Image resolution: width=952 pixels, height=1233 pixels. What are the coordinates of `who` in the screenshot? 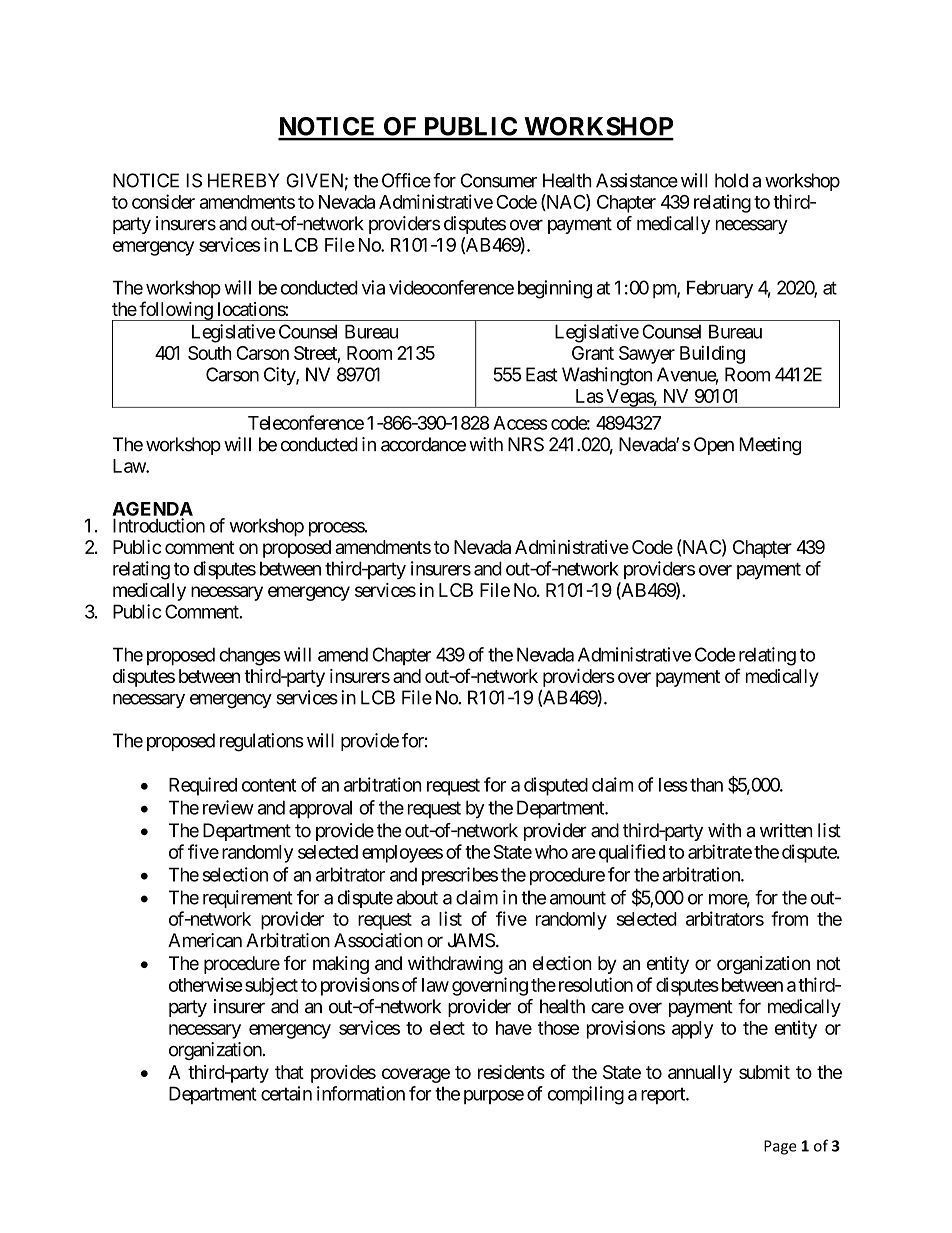 It's located at (551, 852).
